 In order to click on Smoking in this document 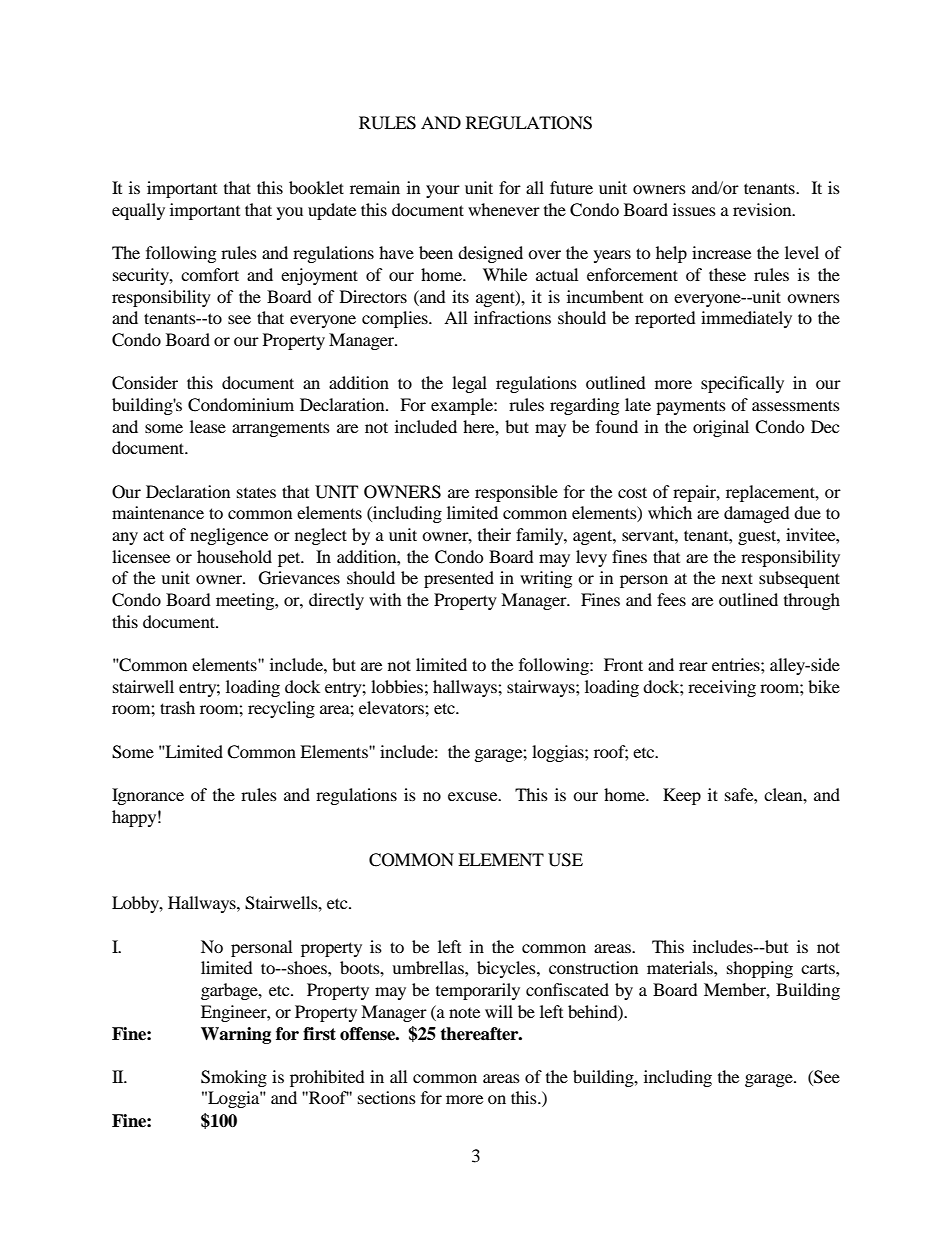, I will do `click(234, 1078)`.
